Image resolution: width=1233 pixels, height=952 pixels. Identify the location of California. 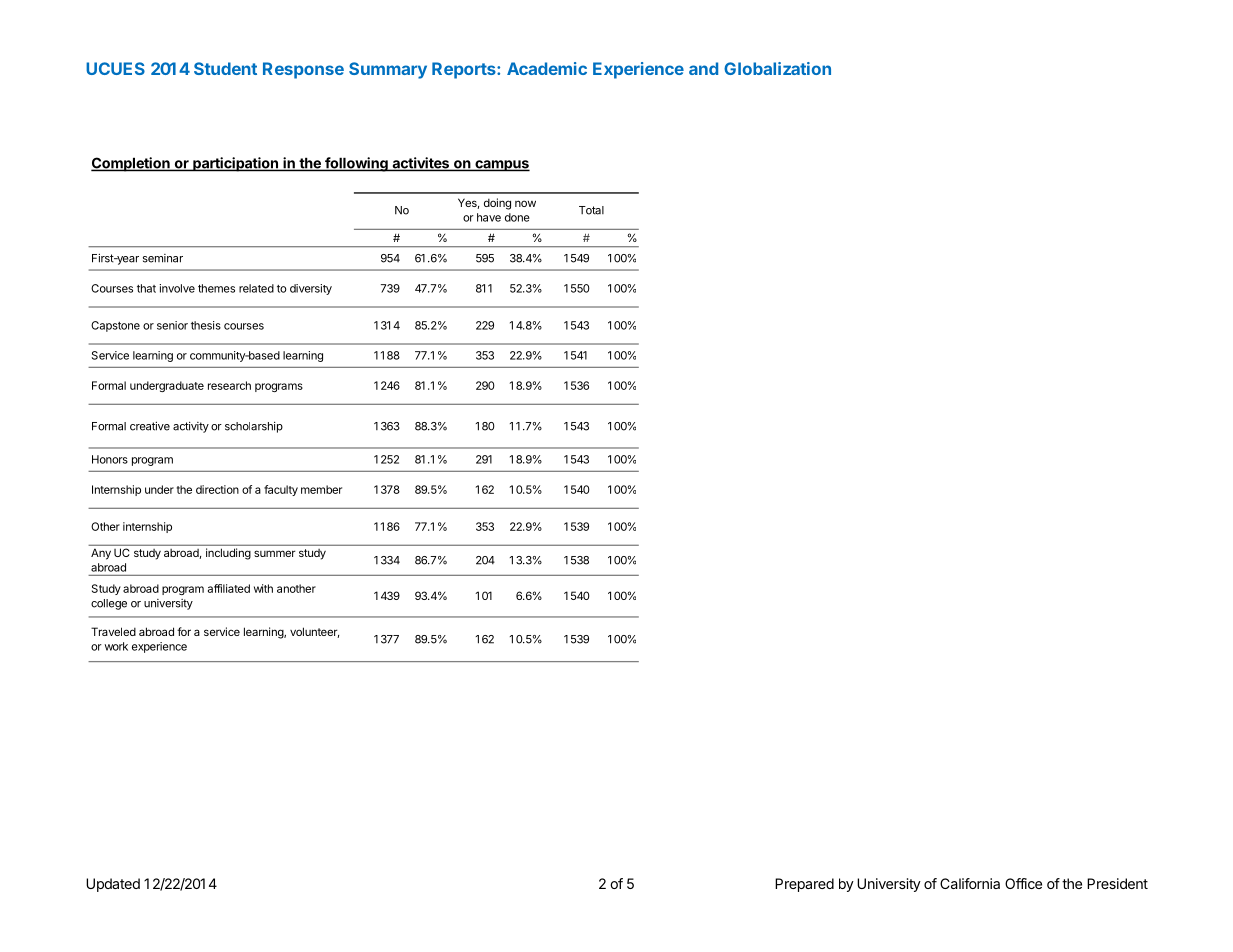
(970, 883).
